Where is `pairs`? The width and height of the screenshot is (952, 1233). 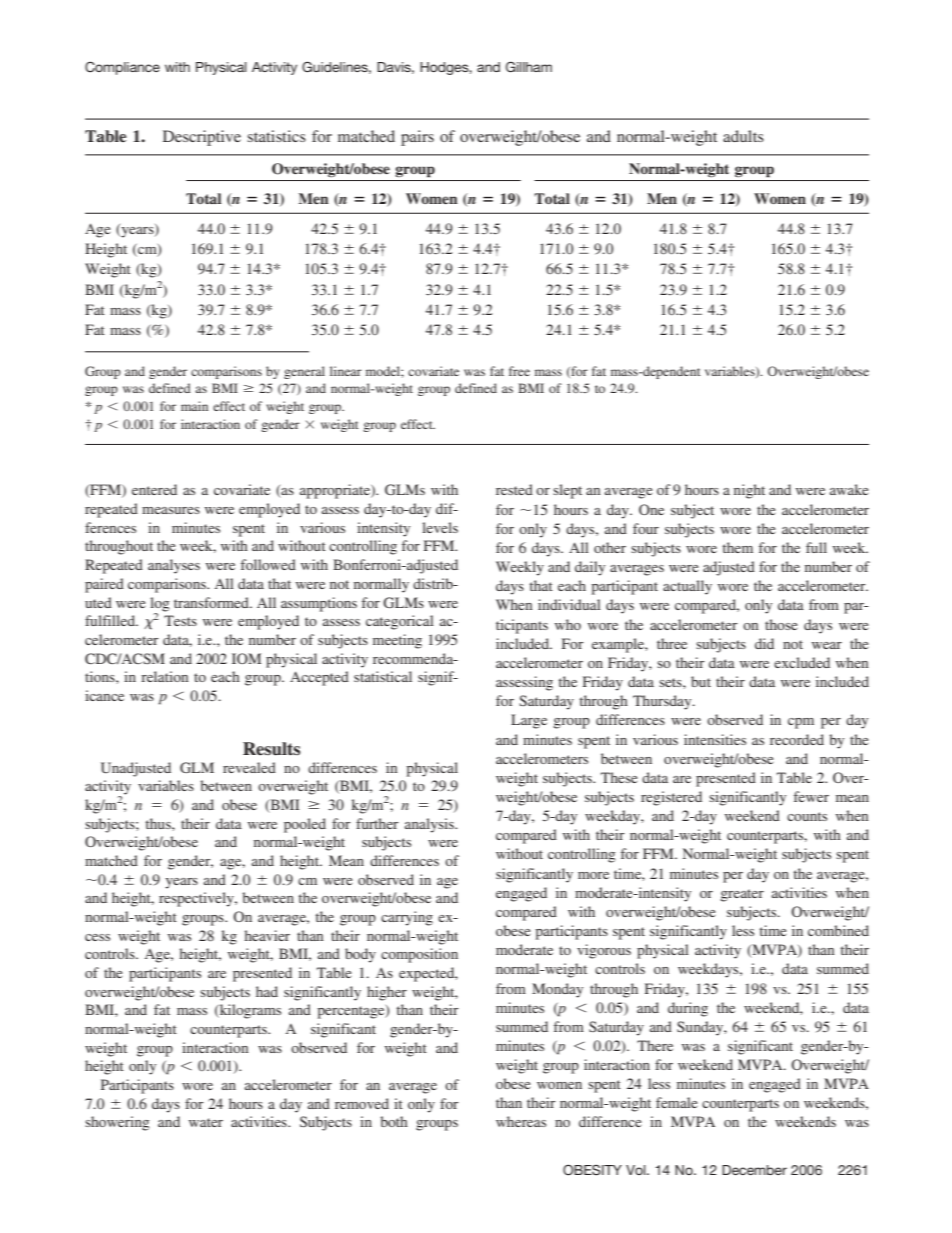 pairs is located at coordinates (417, 138).
